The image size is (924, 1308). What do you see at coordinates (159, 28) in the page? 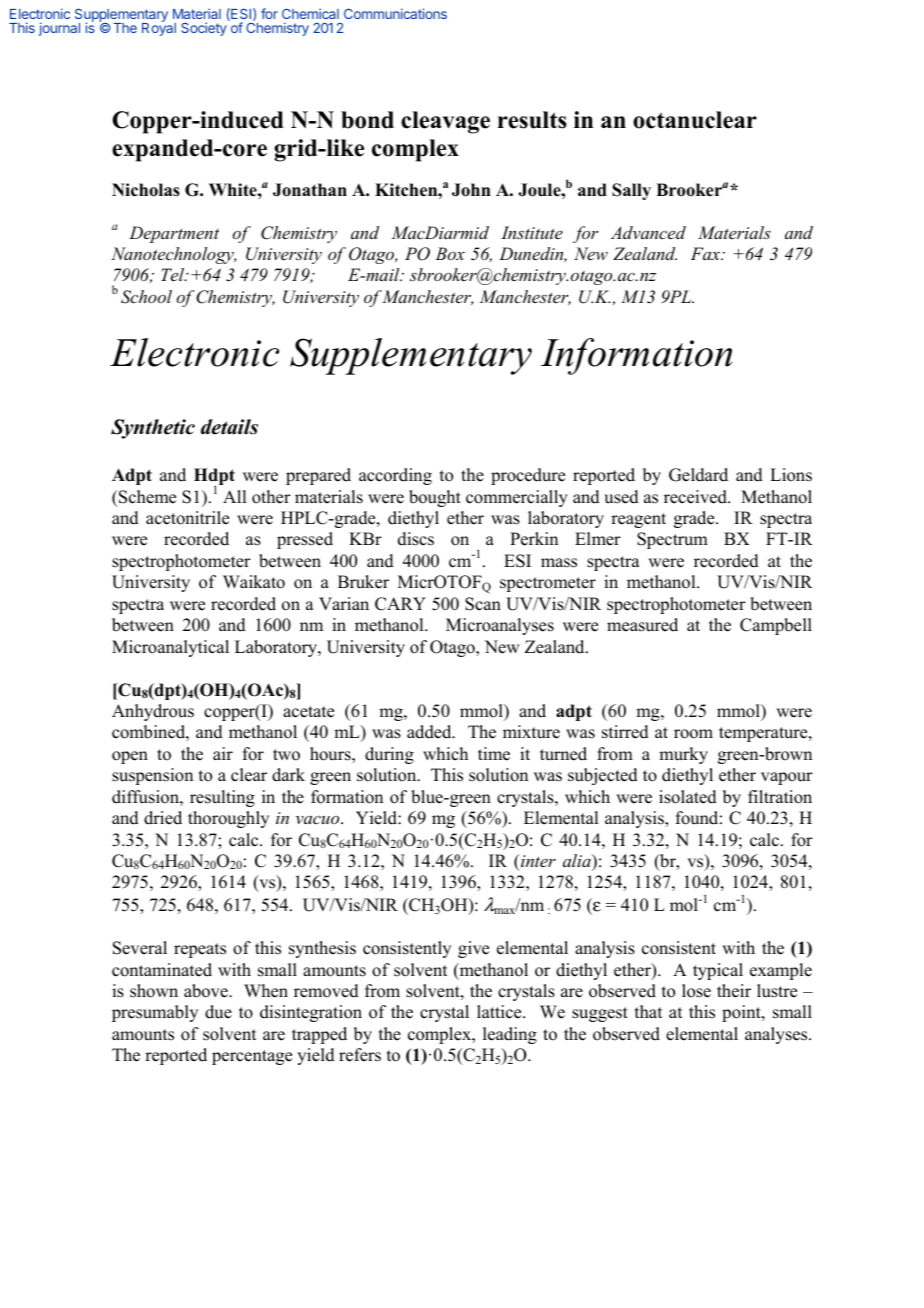
I see `Royal` at bounding box center [159, 28].
